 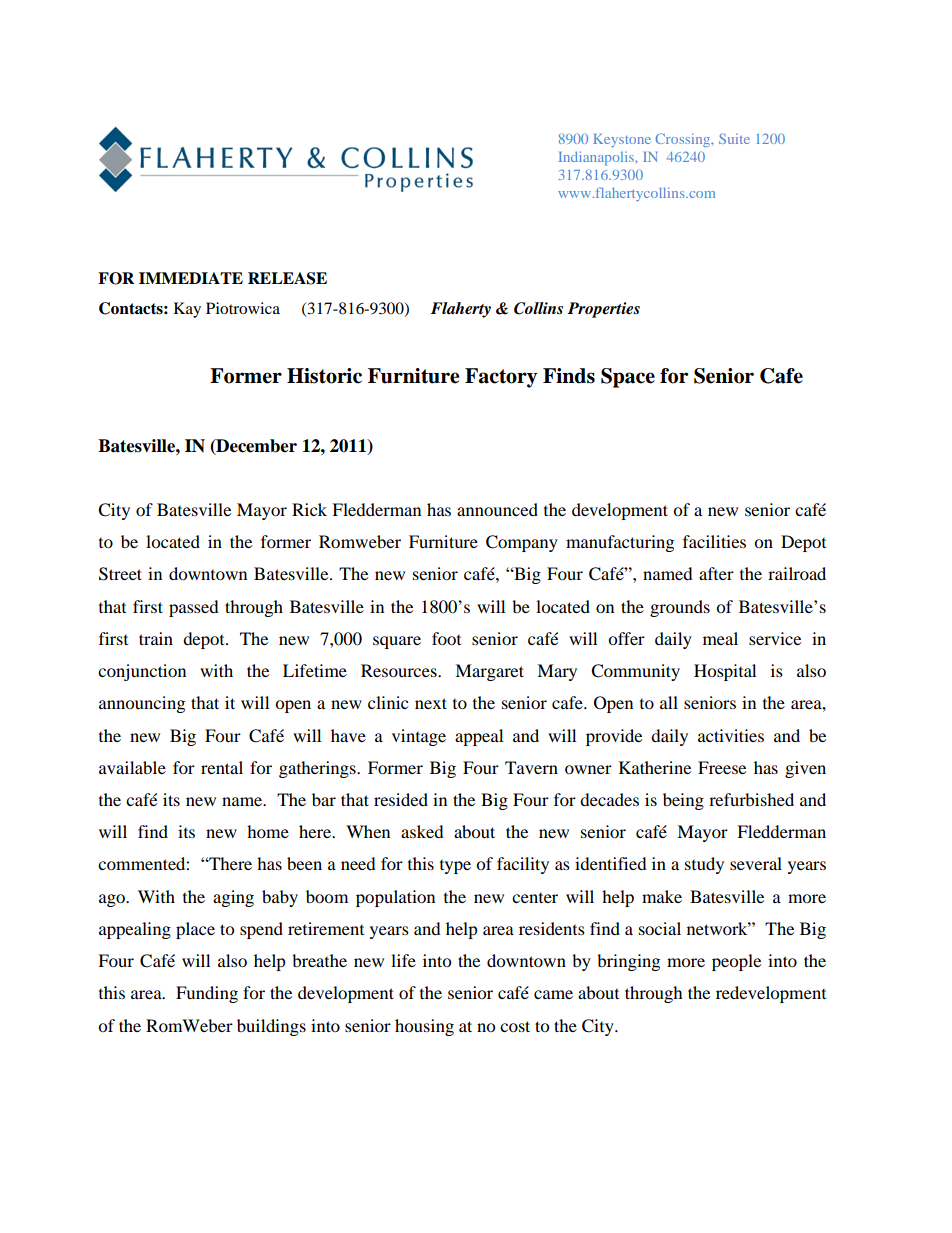 I want to click on after, so click(x=716, y=573).
